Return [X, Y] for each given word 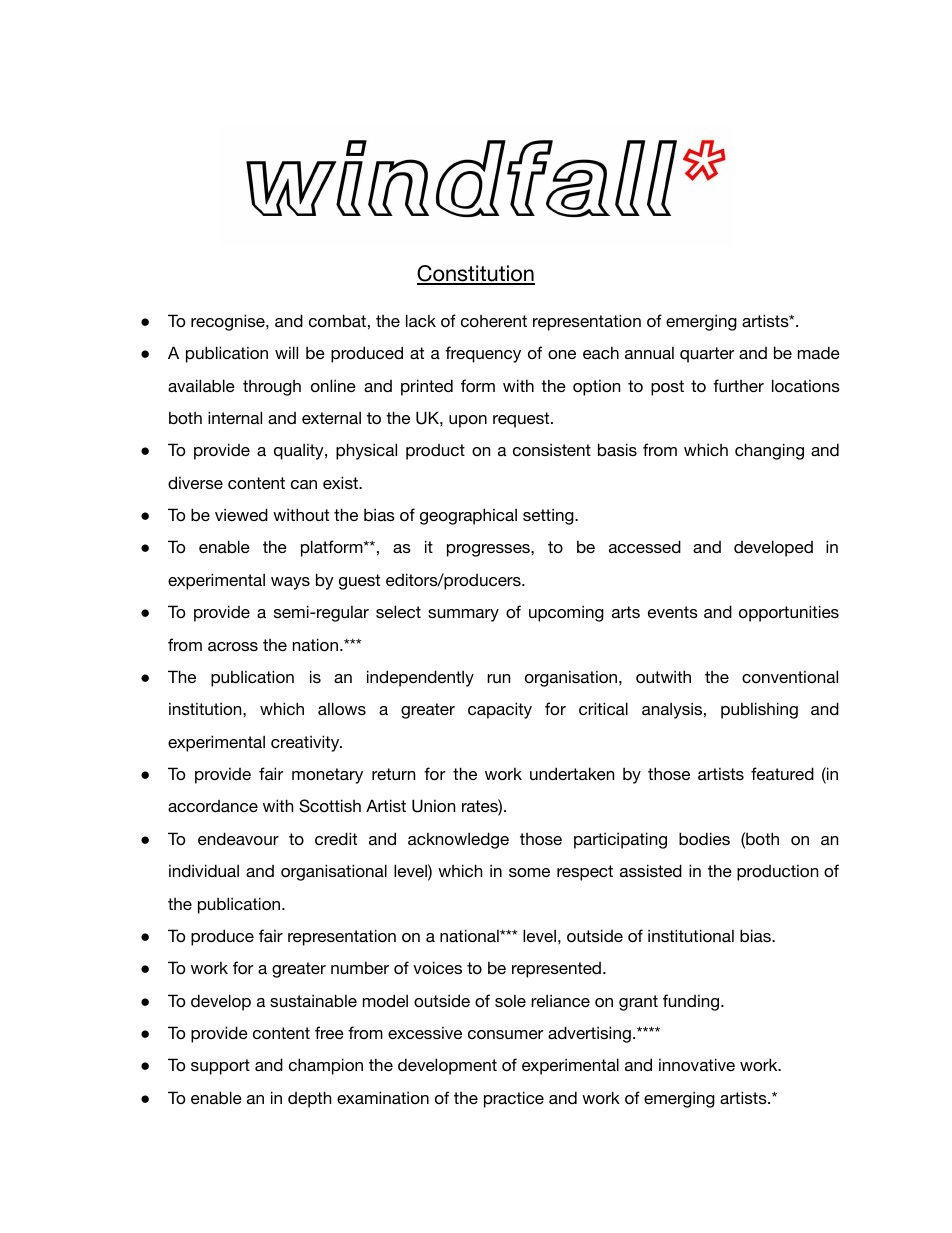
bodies [704, 838]
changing [769, 451]
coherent [494, 321]
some [529, 872]
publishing [759, 710]
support [220, 1067]
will [286, 352]
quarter [707, 355]
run [498, 678]
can [304, 484]
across [233, 646]
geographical [468, 516]
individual [204, 870]
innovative [697, 1064]
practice [514, 1099]
